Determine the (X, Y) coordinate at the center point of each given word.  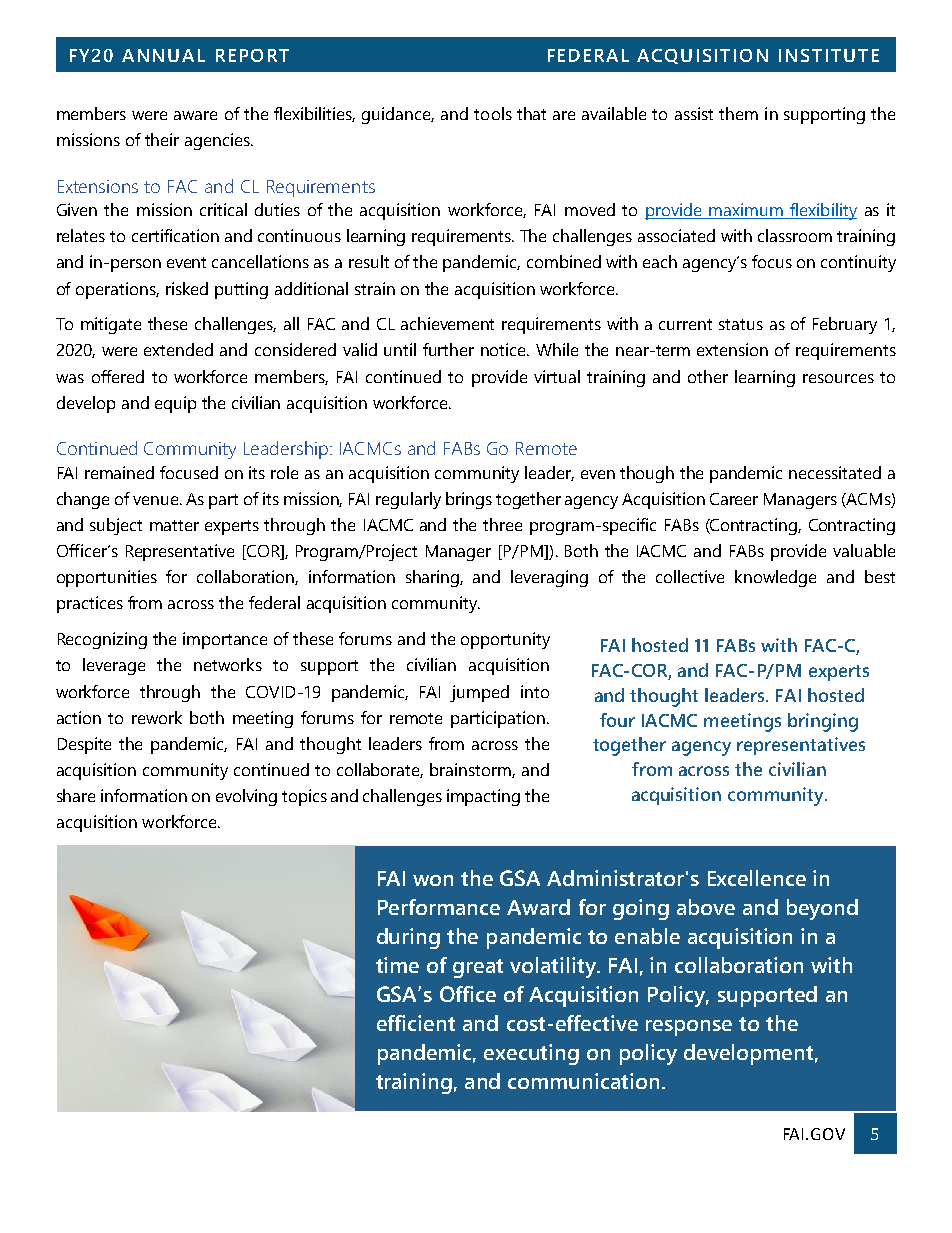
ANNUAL (163, 55)
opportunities (107, 578)
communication (583, 1081)
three (502, 524)
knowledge (775, 578)
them (738, 113)
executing (531, 1054)
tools (493, 113)
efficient (416, 1023)
